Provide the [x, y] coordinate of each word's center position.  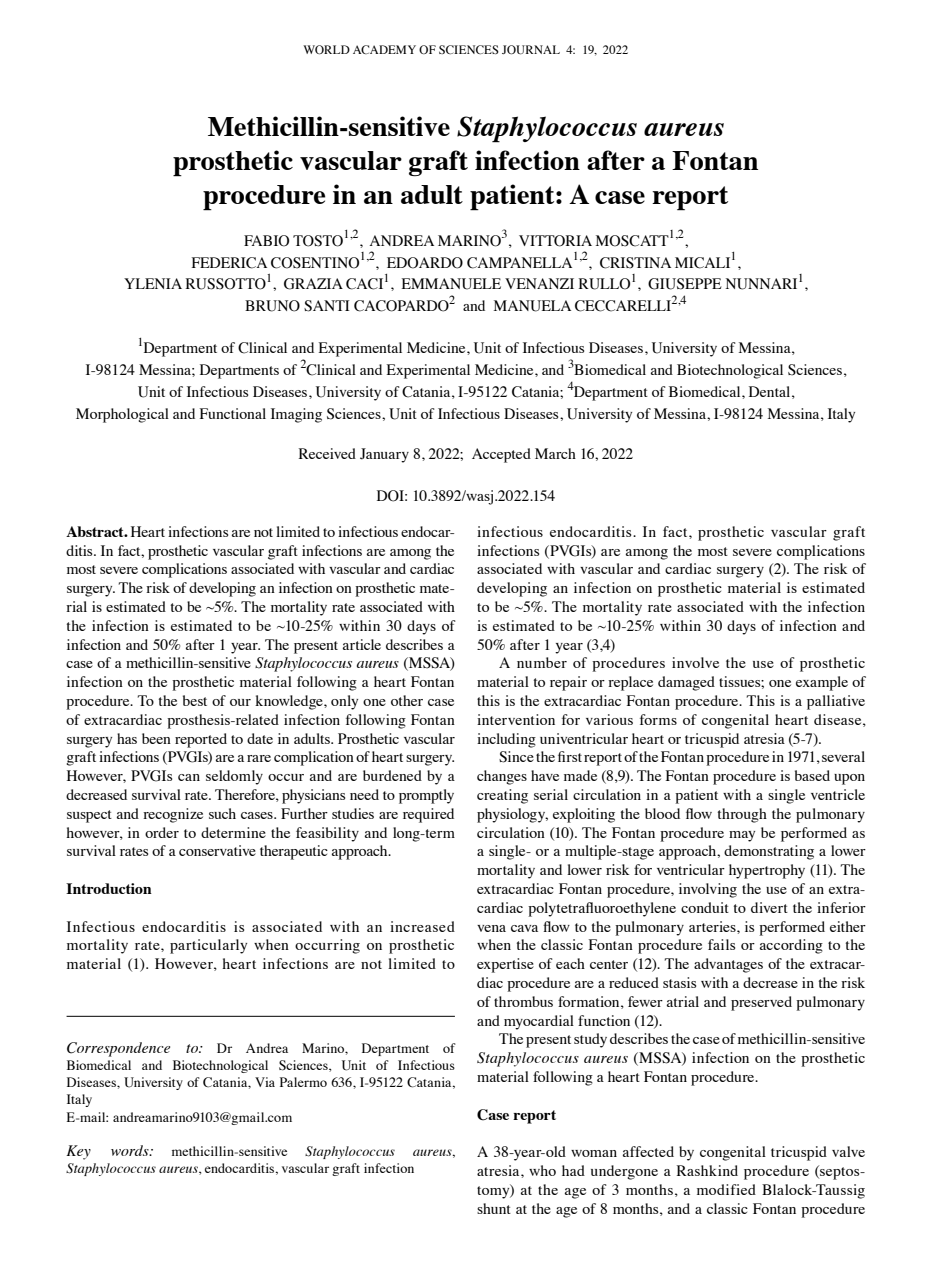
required [428, 815]
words [131, 1150]
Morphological [122, 415]
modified [726, 1189]
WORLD [326, 50]
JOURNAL [531, 50]
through [742, 815]
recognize [173, 815]
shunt [494, 1208]
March [555, 453]
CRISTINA [635, 263]
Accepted [501, 455]
